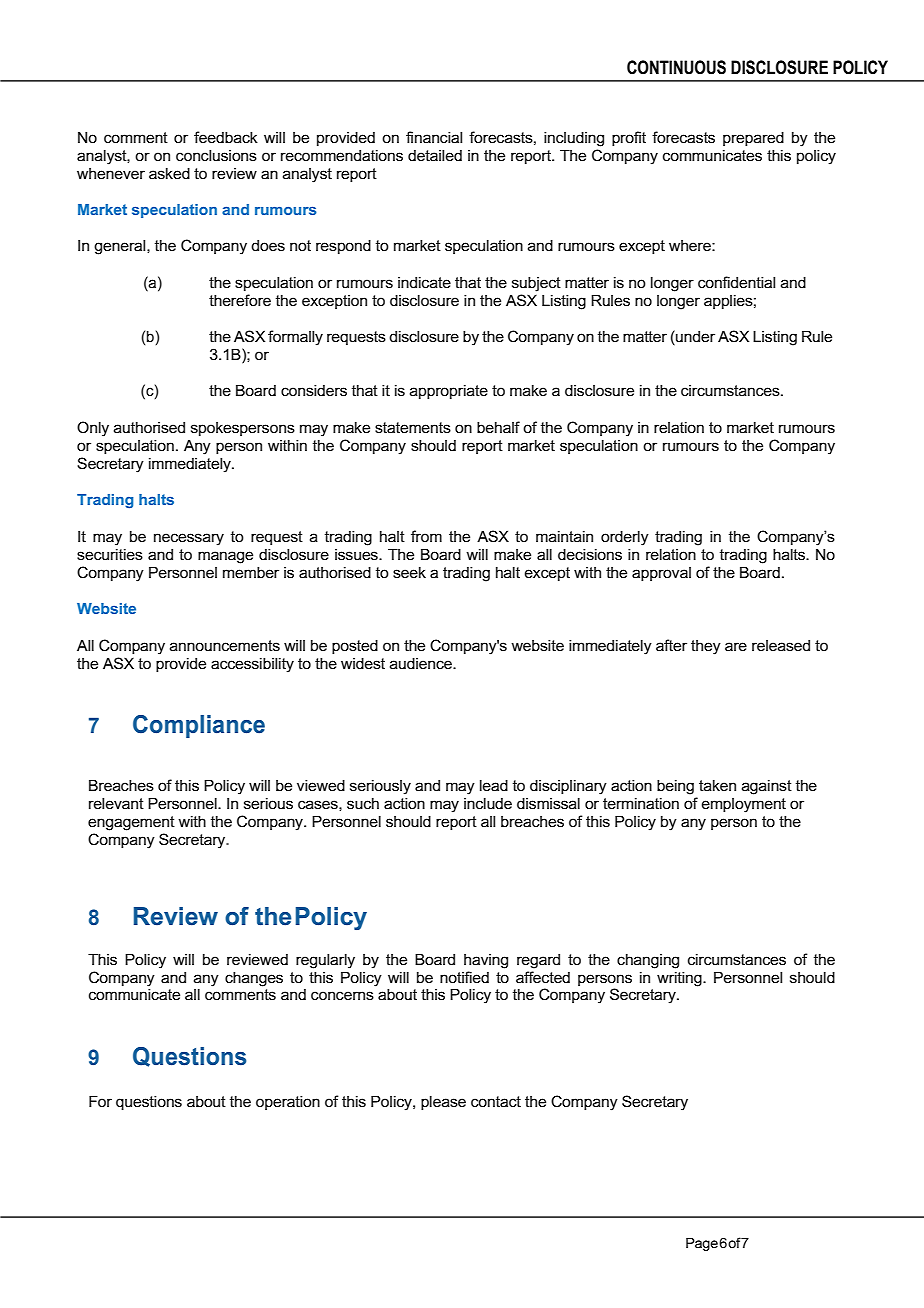 This screenshot has width=924, height=1308. What do you see at coordinates (225, 557) in the screenshot?
I see `manage` at bounding box center [225, 557].
